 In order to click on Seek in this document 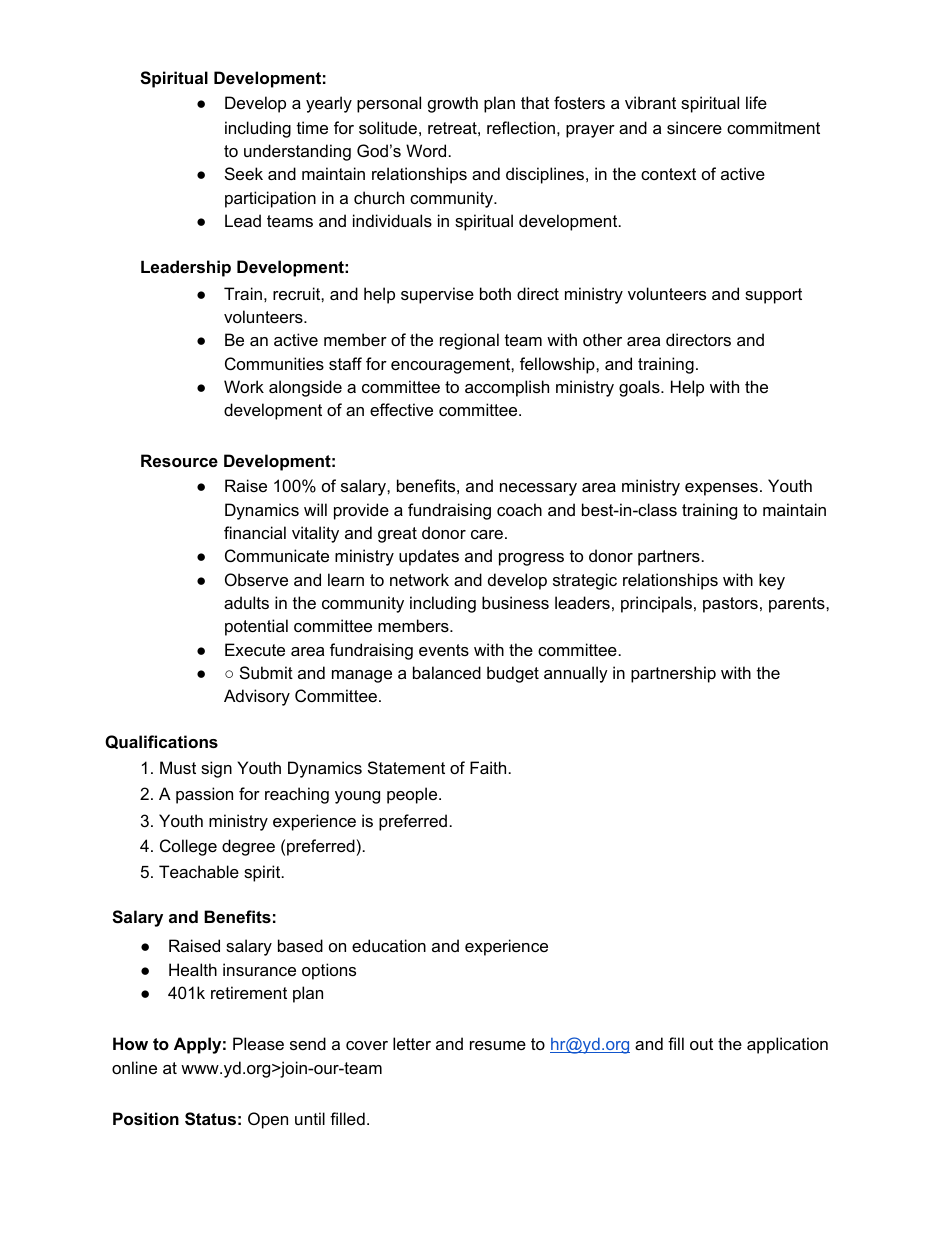, I will do `click(244, 173)`.
